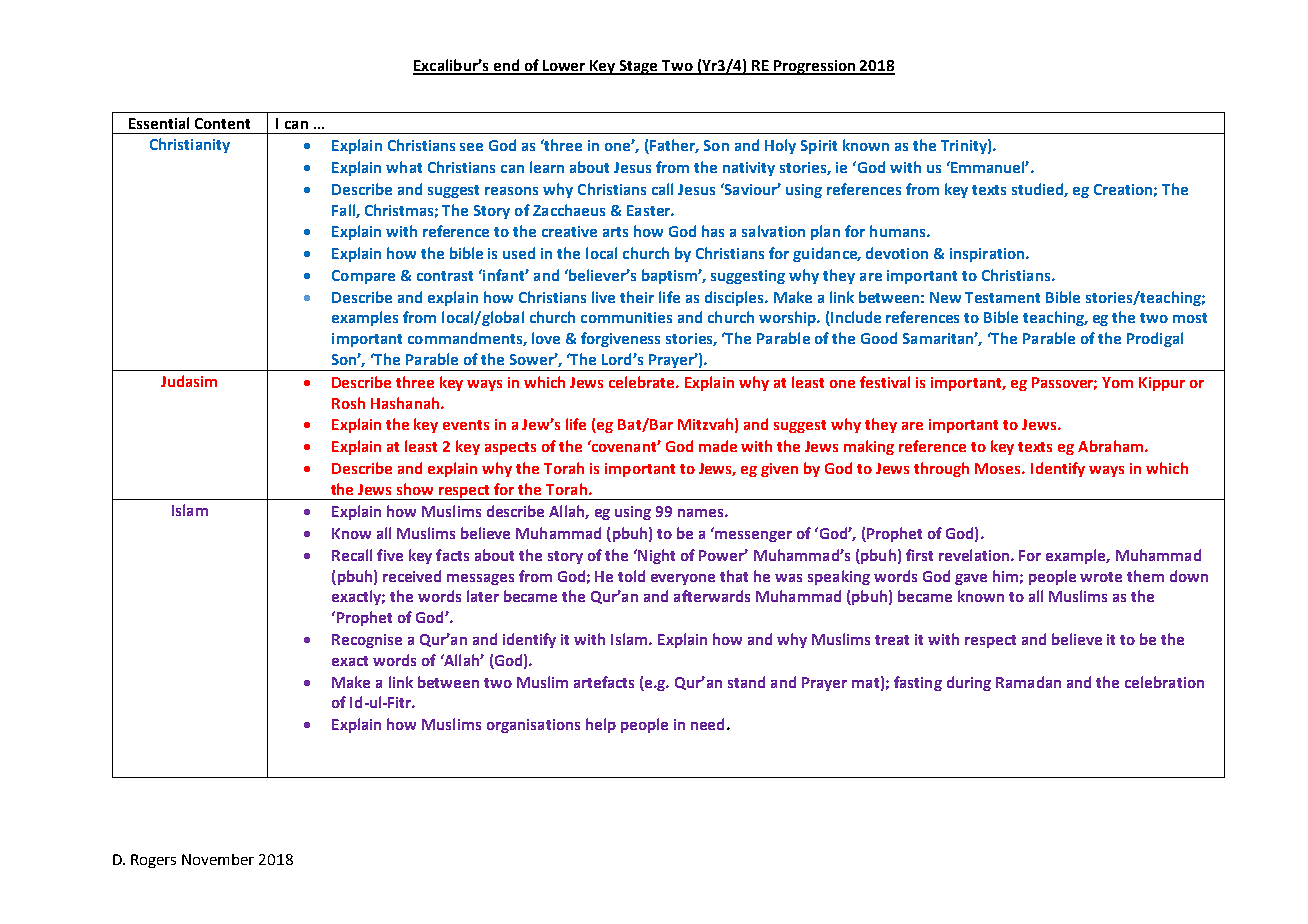  I want to click on Content, so click(222, 123).
